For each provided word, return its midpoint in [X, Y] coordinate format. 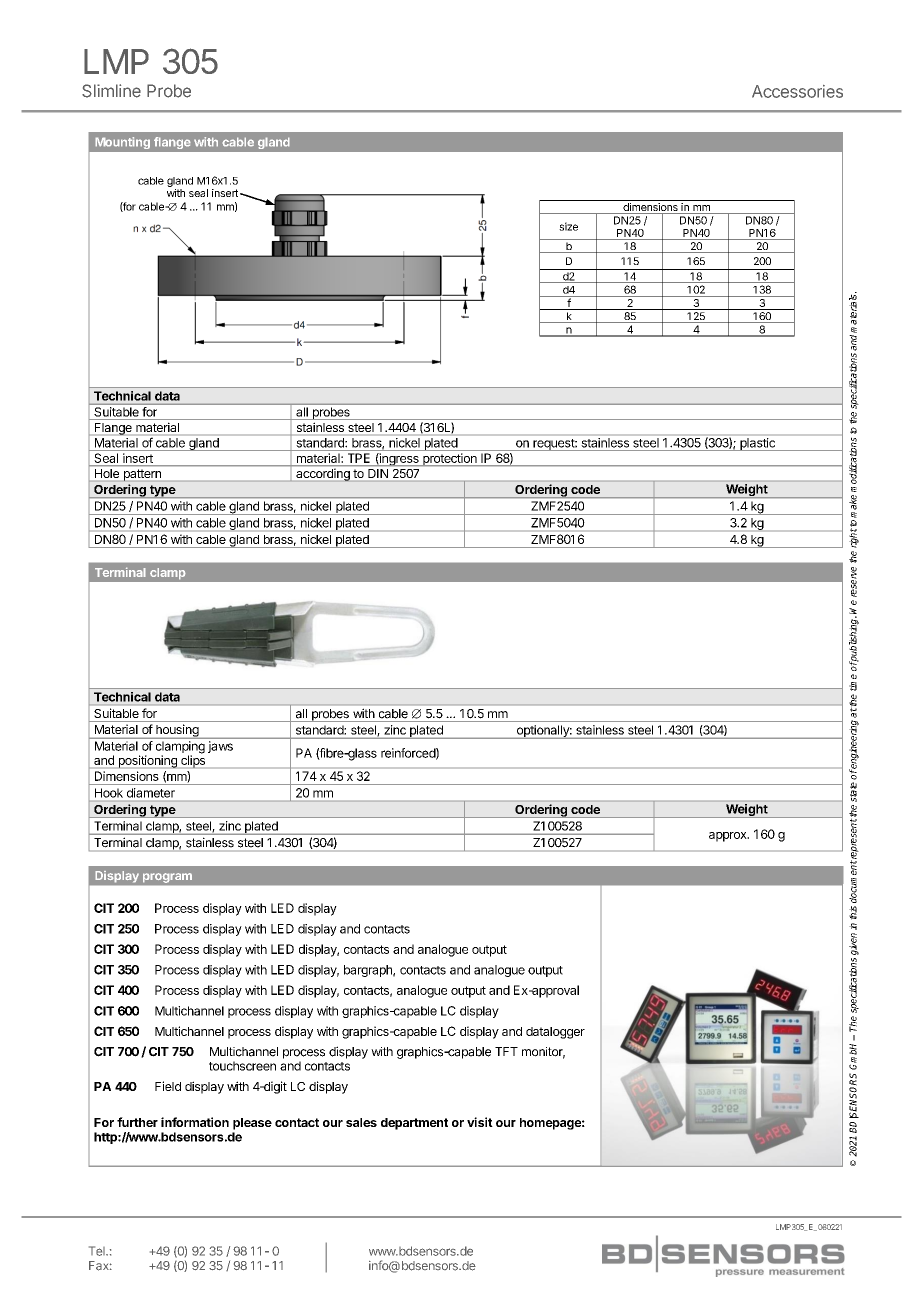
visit [480, 1122]
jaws [220, 747]
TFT [506, 1051]
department [414, 1124]
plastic [757, 444]
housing [177, 731]
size [568, 226]
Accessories [797, 91]
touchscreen [242, 1066]
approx [729, 837]
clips [193, 761]
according [323, 475]
